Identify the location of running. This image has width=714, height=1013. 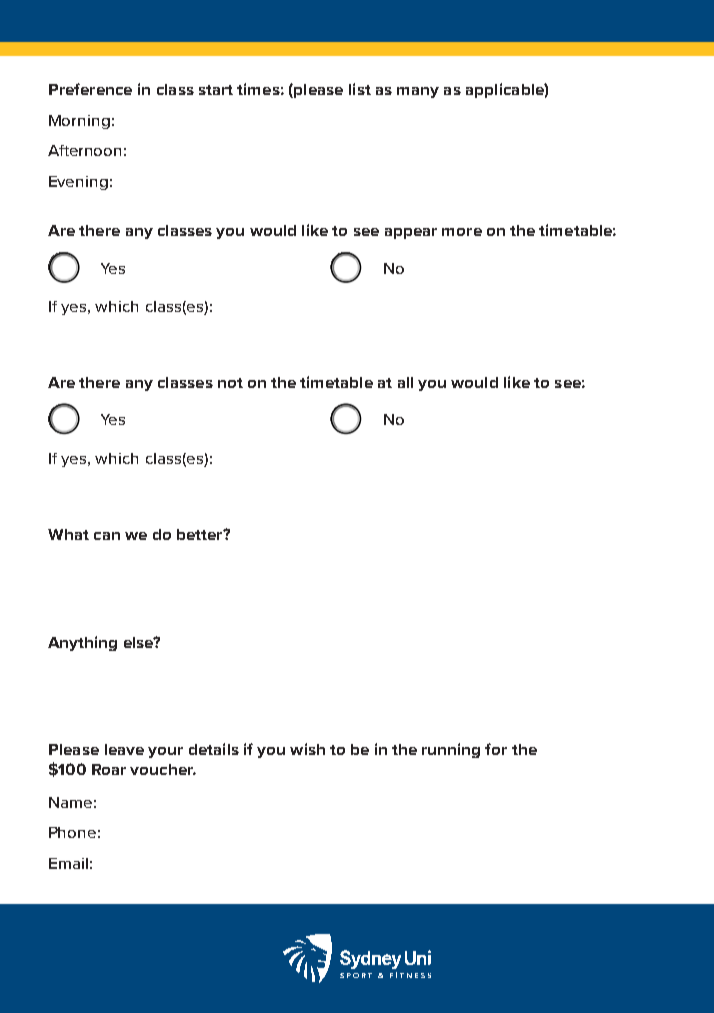
(451, 750).
